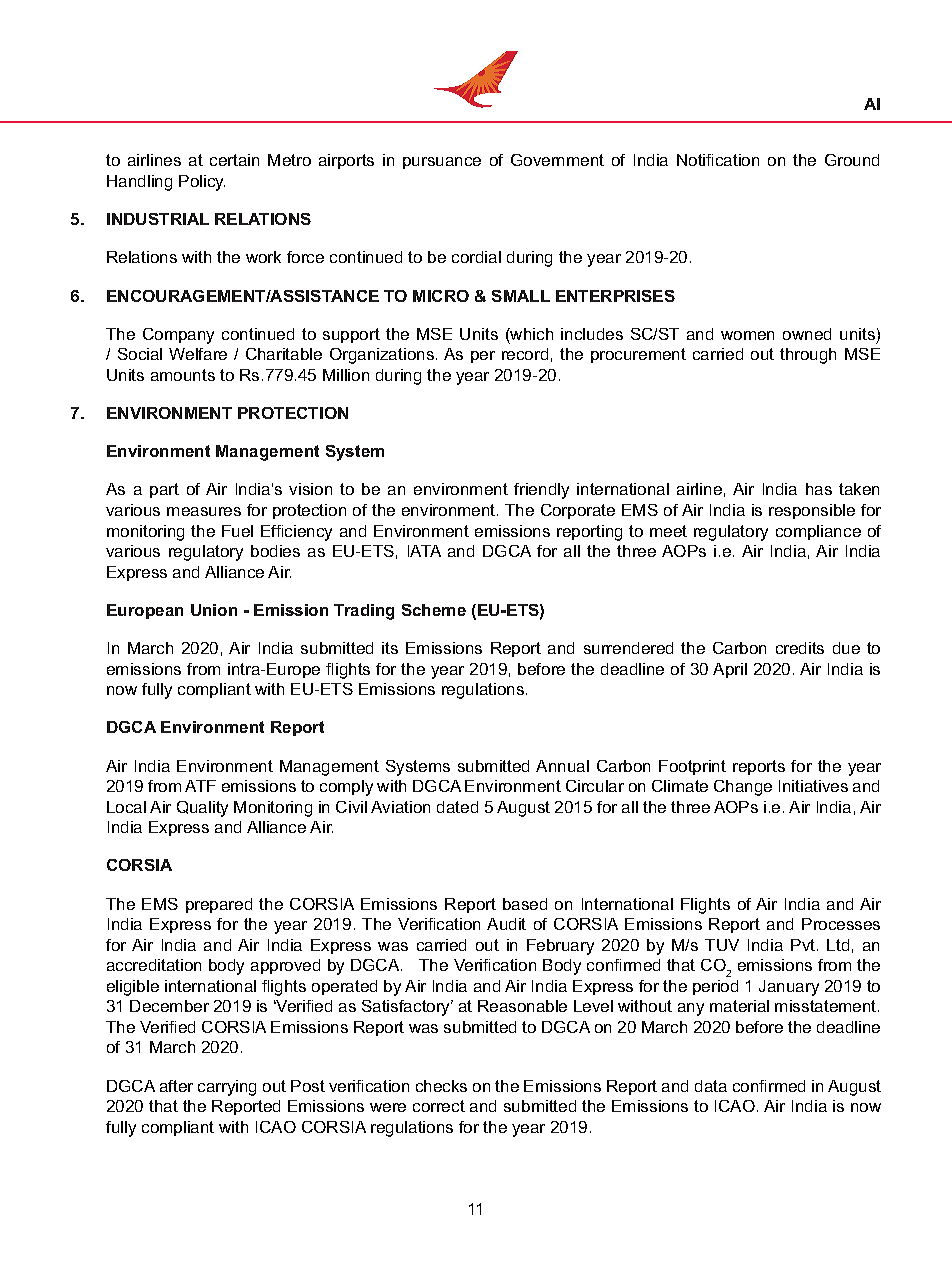 This screenshot has width=952, height=1261. What do you see at coordinates (800, 648) in the screenshot?
I see `credits` at bounding box center [800, 648].
